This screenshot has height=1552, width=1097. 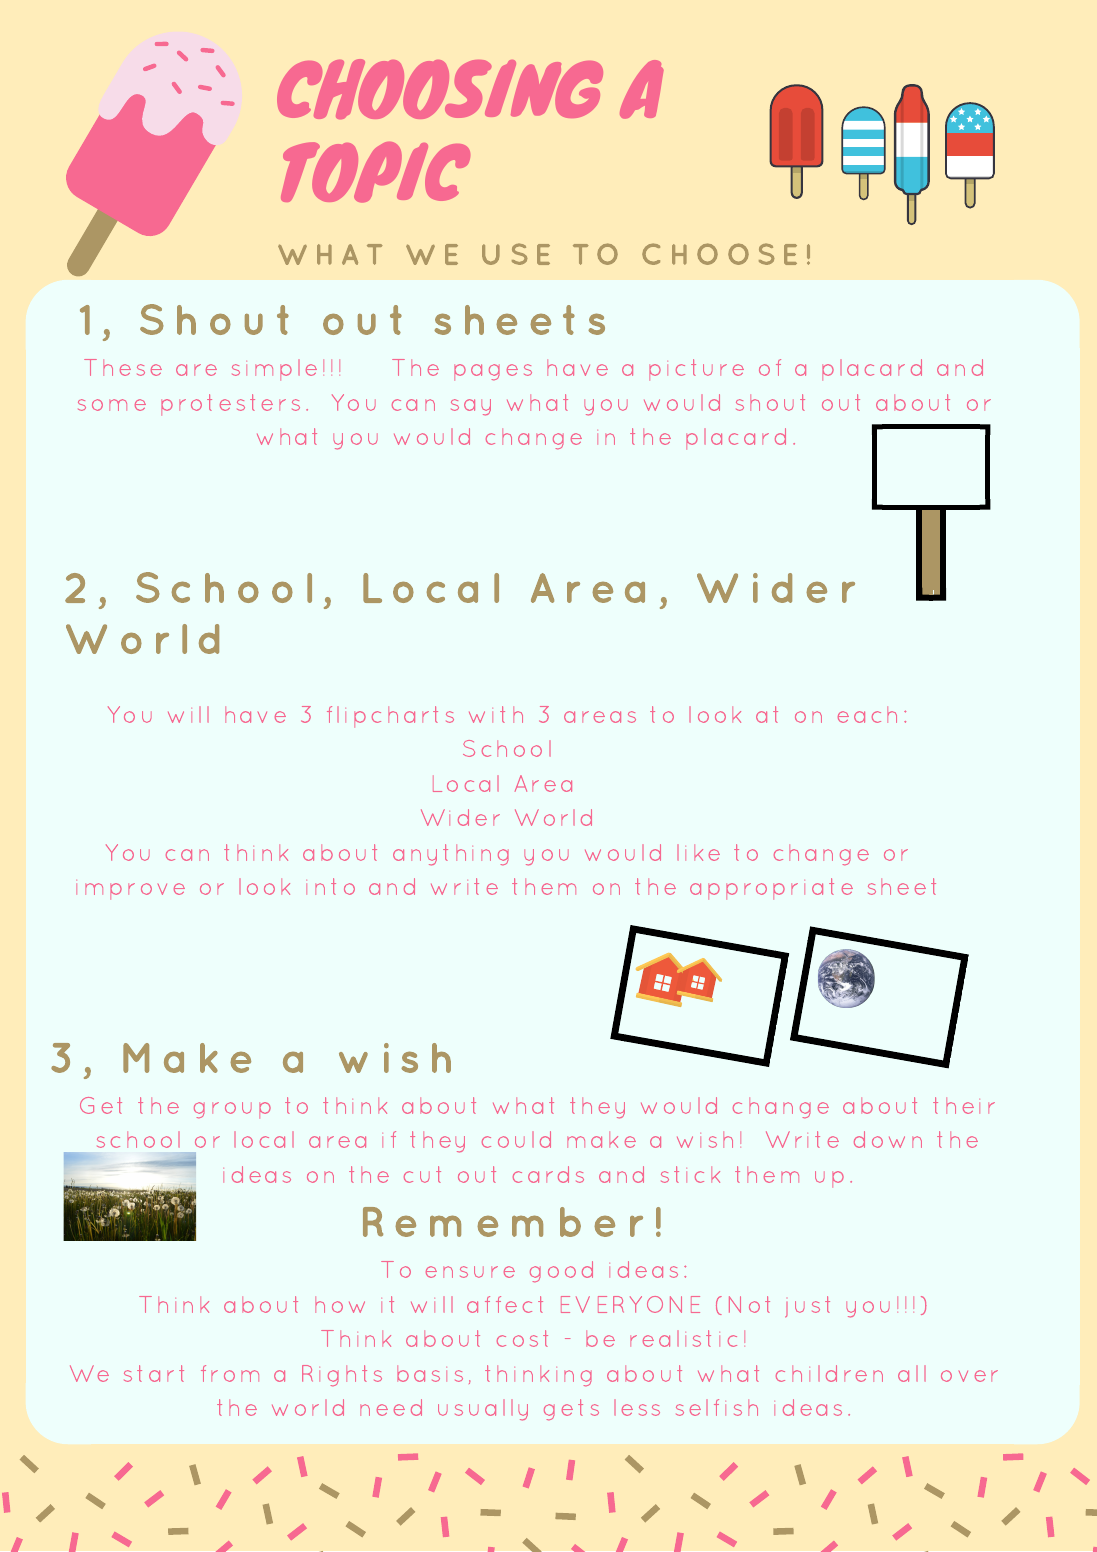 I want to click on group, so click(x=232, y=1110).
